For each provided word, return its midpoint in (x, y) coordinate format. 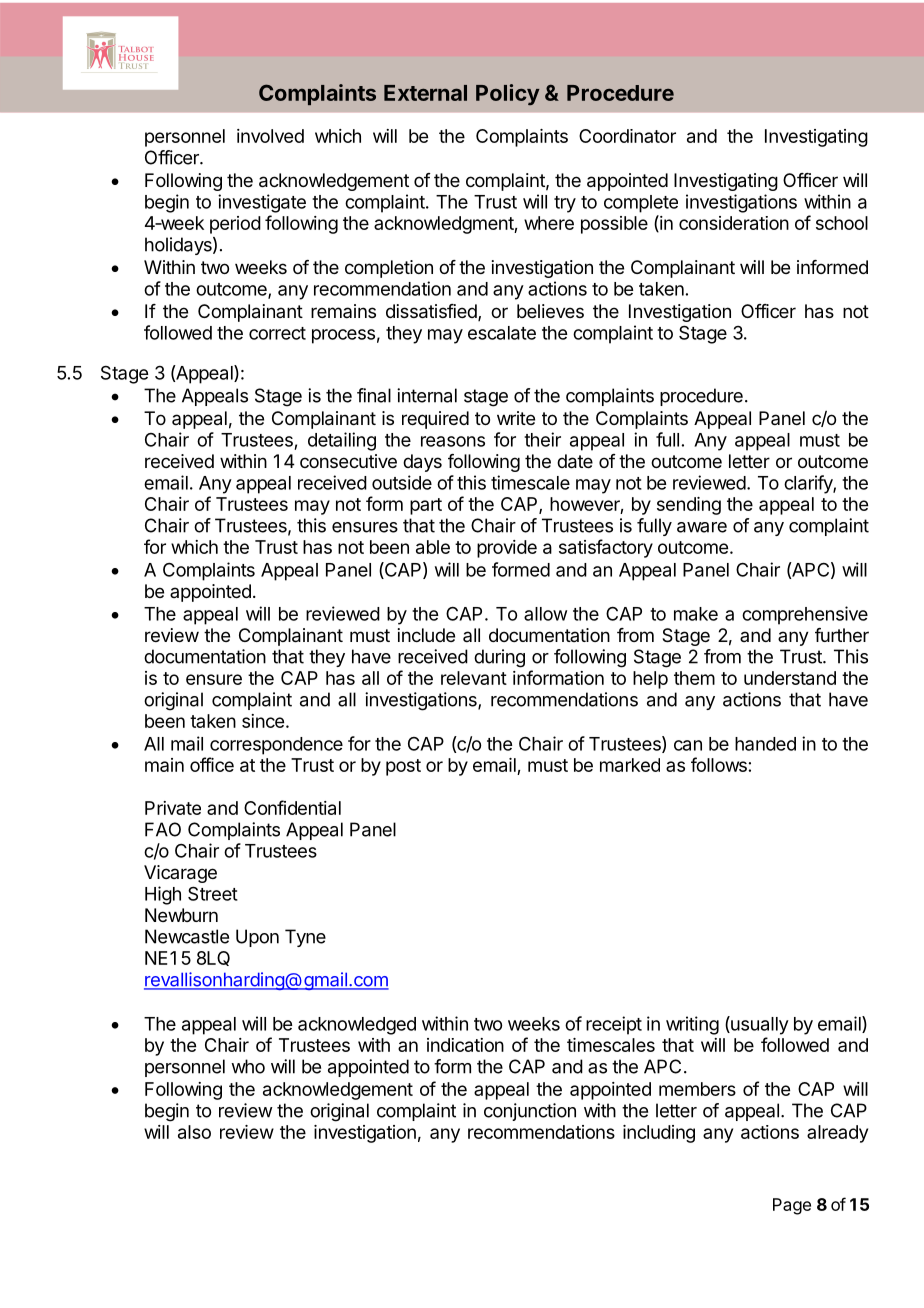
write (516, 418)
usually (759, 1025)
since (263, 721)
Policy (508, 94)
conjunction (530, 1112)
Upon (257, 938)
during (499, 658)
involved (270, 136)
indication (465, 1045)
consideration (734, 223)
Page (792, 1206)
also (194, 1132)
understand (790, 678)
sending (689, 506)
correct (277, 333)
